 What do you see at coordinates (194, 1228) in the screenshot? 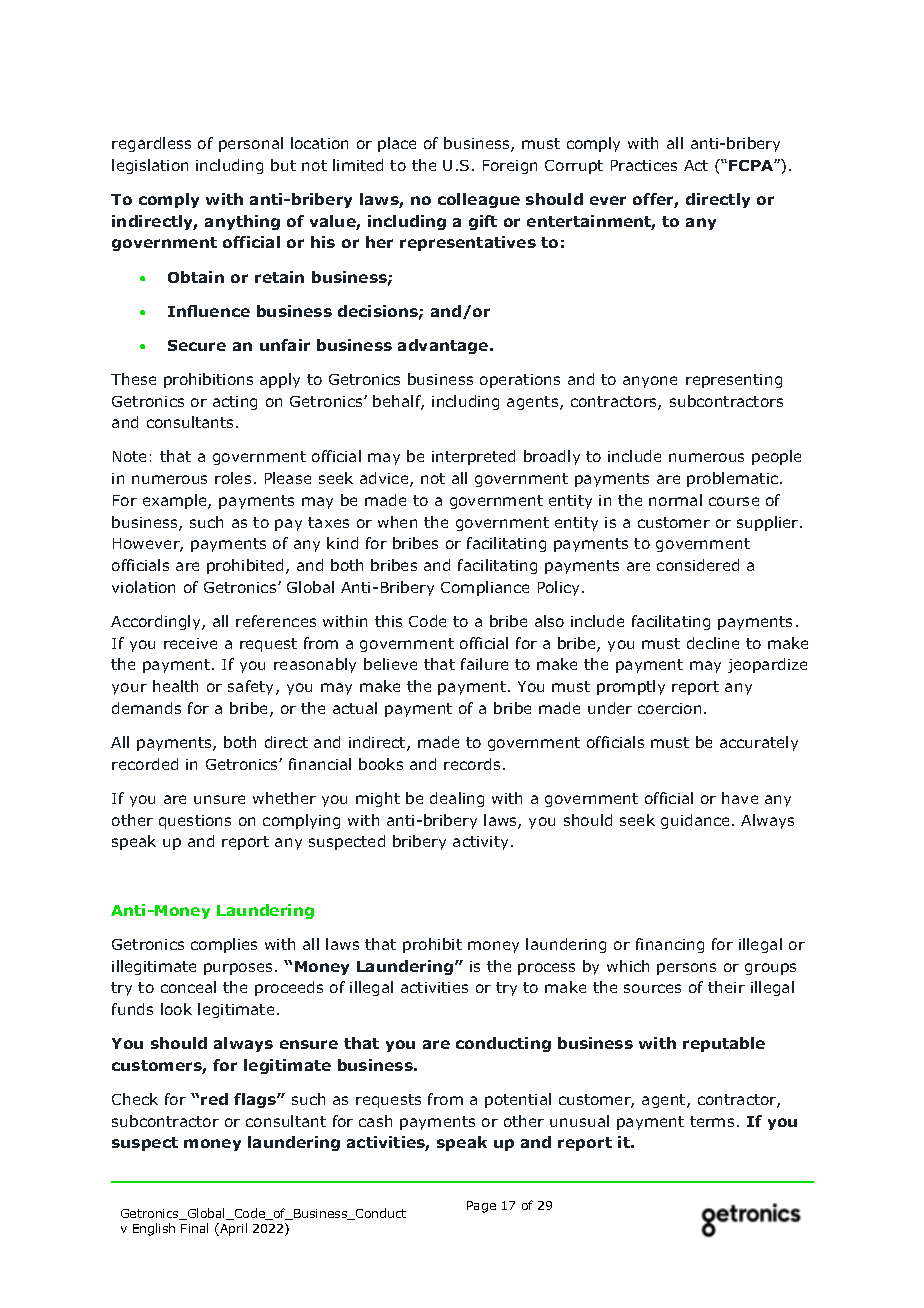
I see `Final` at bounding box center [194, 1228].
